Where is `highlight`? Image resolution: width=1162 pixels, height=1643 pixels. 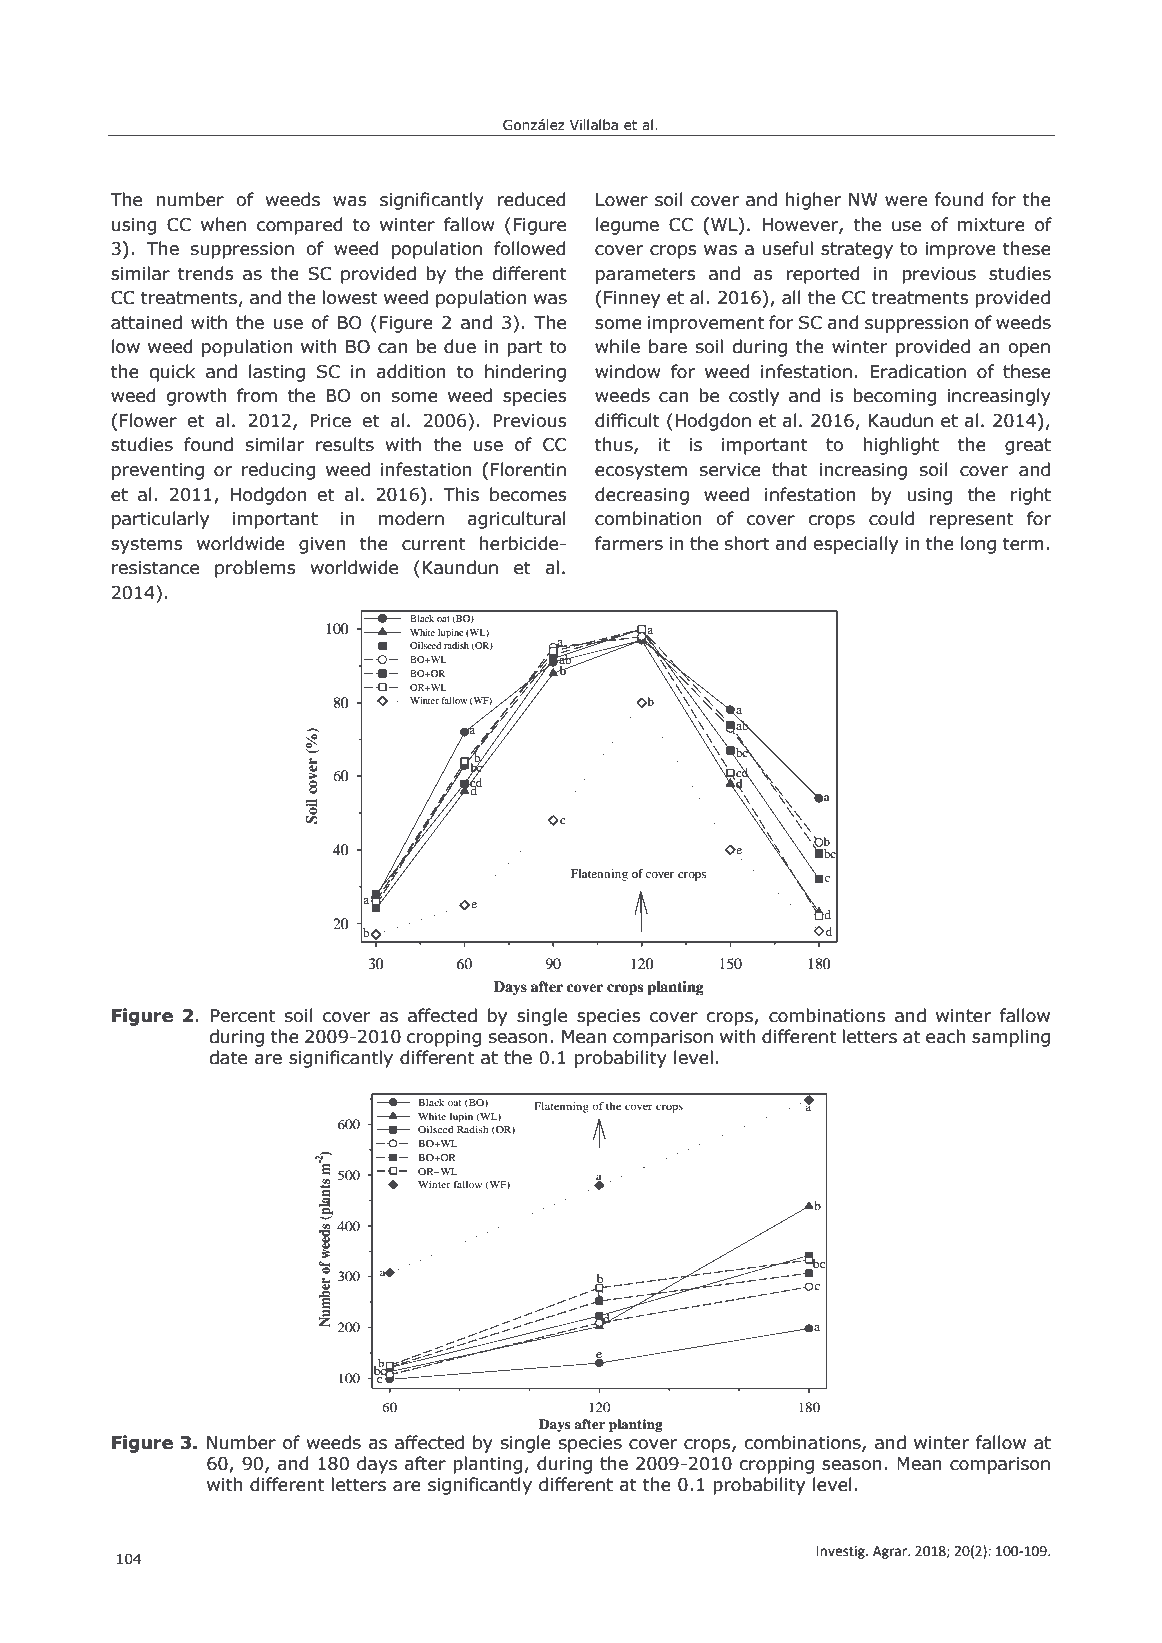
highlight is located at coordinates (901, 446).
